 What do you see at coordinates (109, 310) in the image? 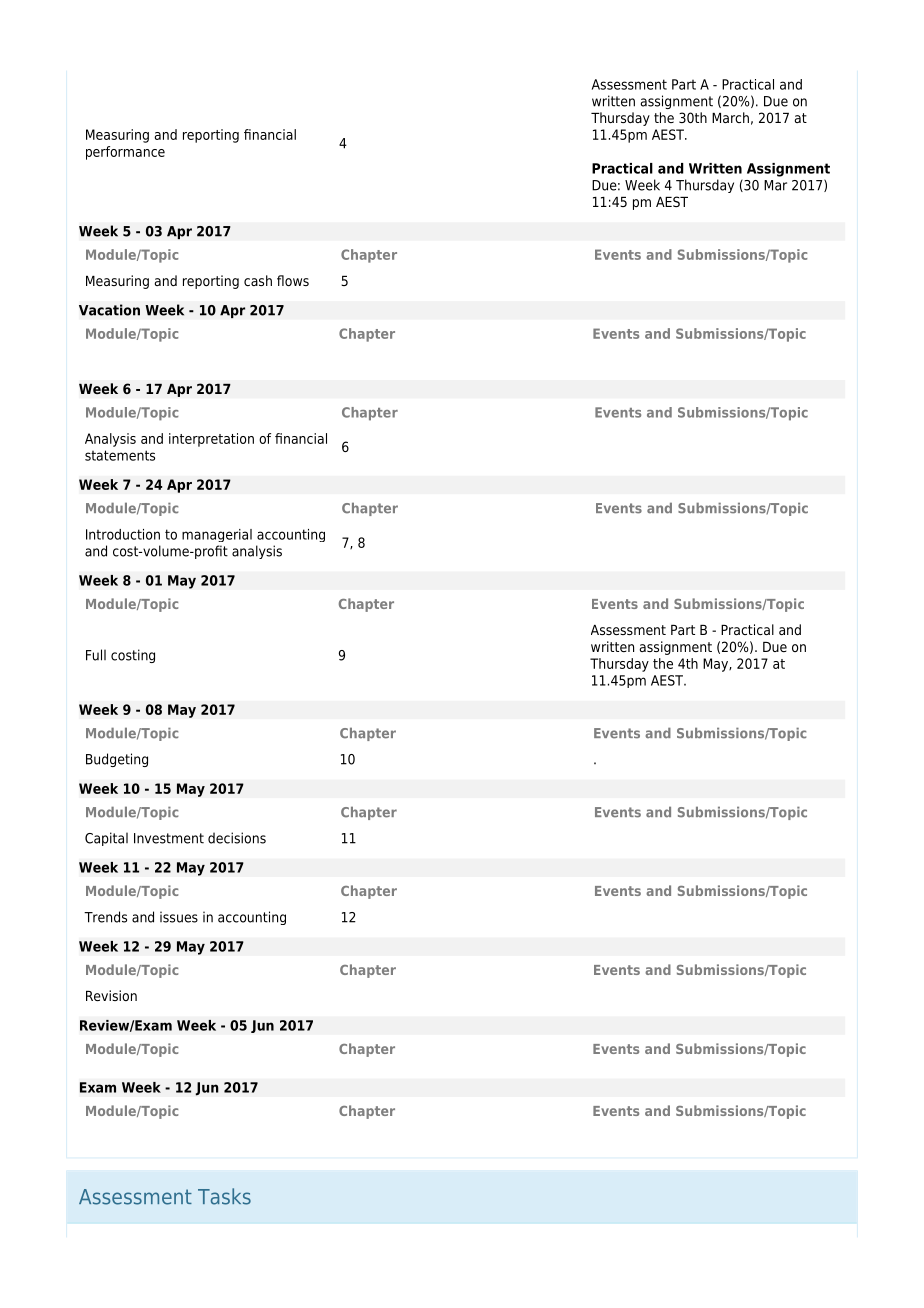
I see `Vacation` at bounding box center [109, 310].
